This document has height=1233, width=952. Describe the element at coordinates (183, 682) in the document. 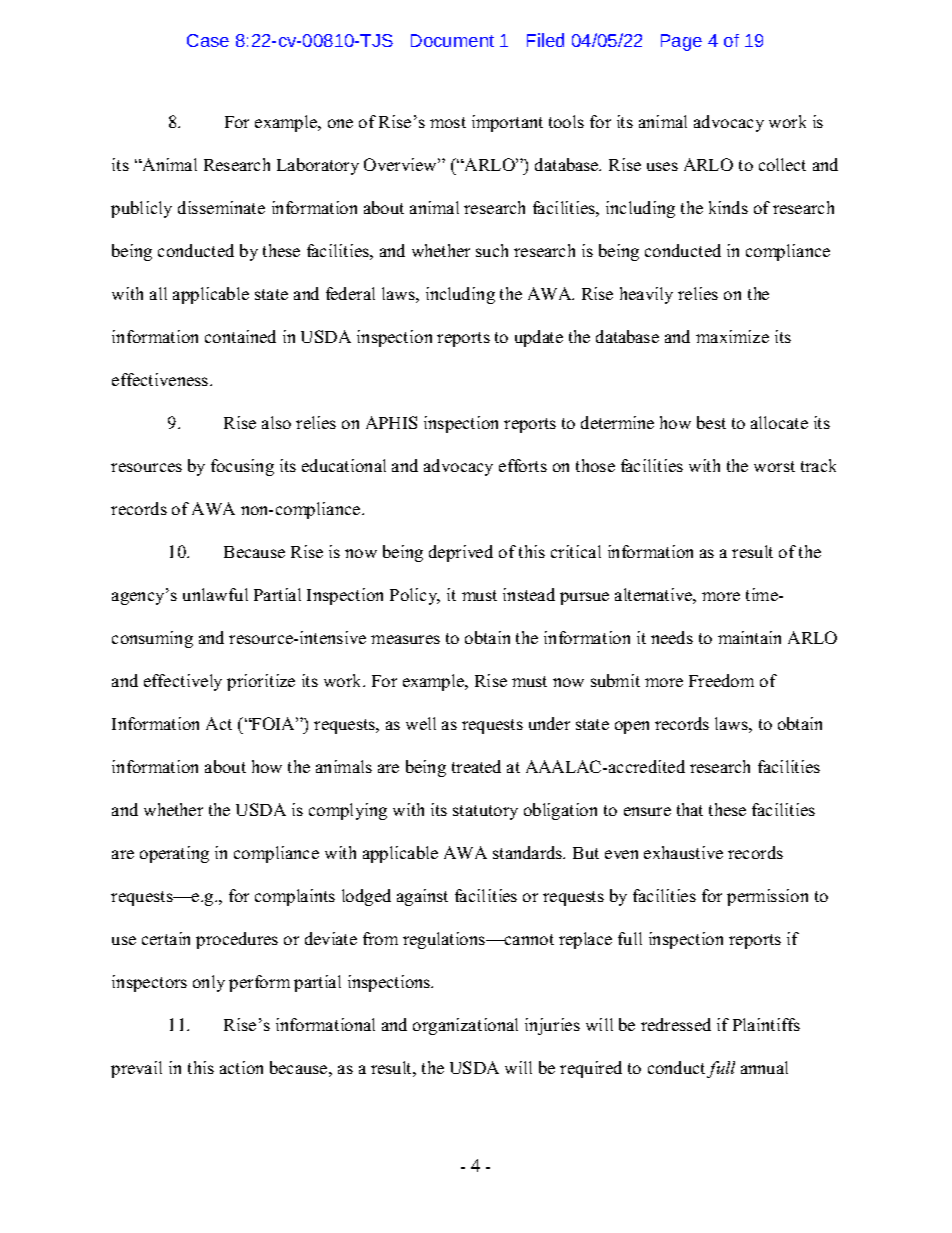

I see `effectively` at that location.
